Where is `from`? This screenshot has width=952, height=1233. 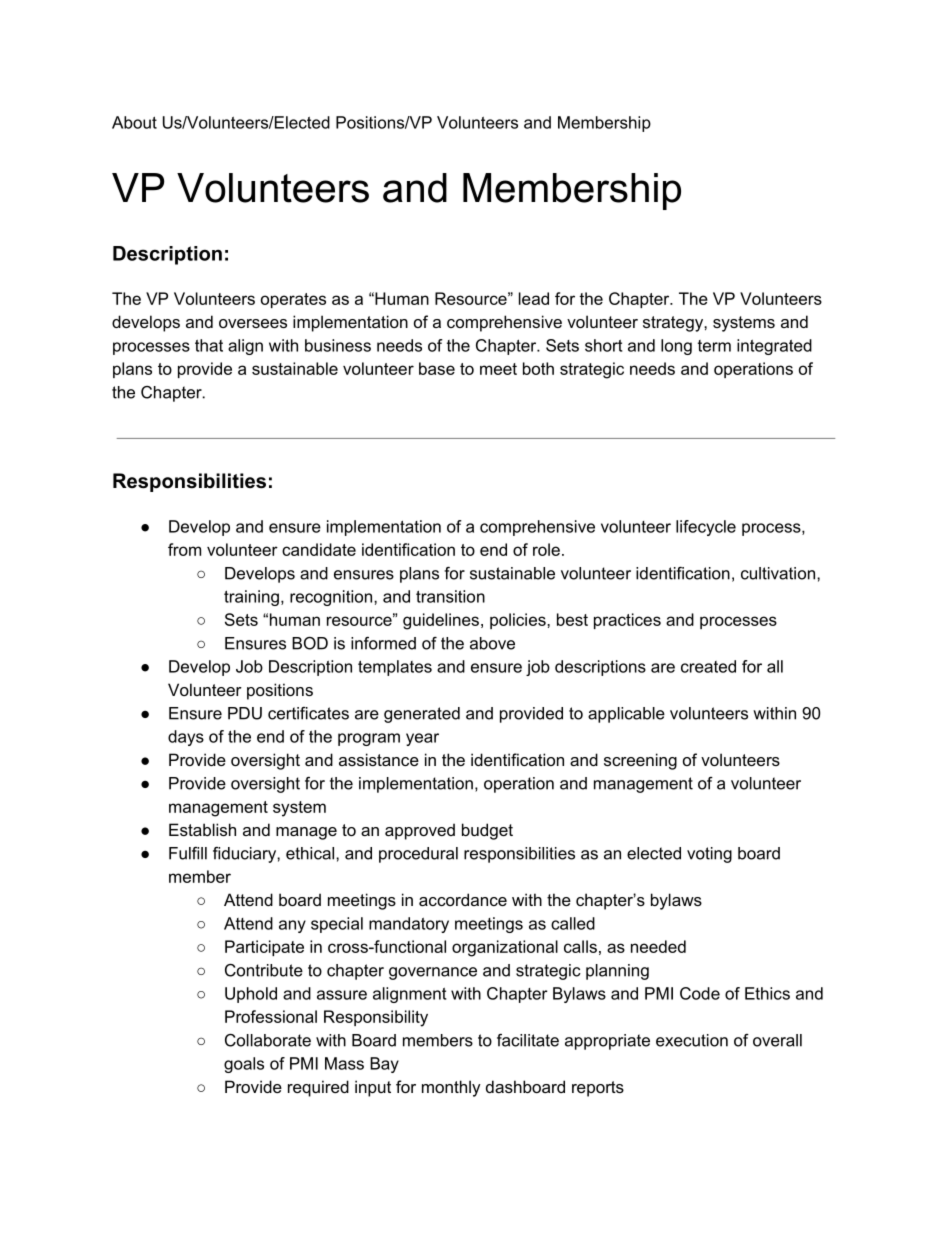
from is located at coordinates (184, 549).
